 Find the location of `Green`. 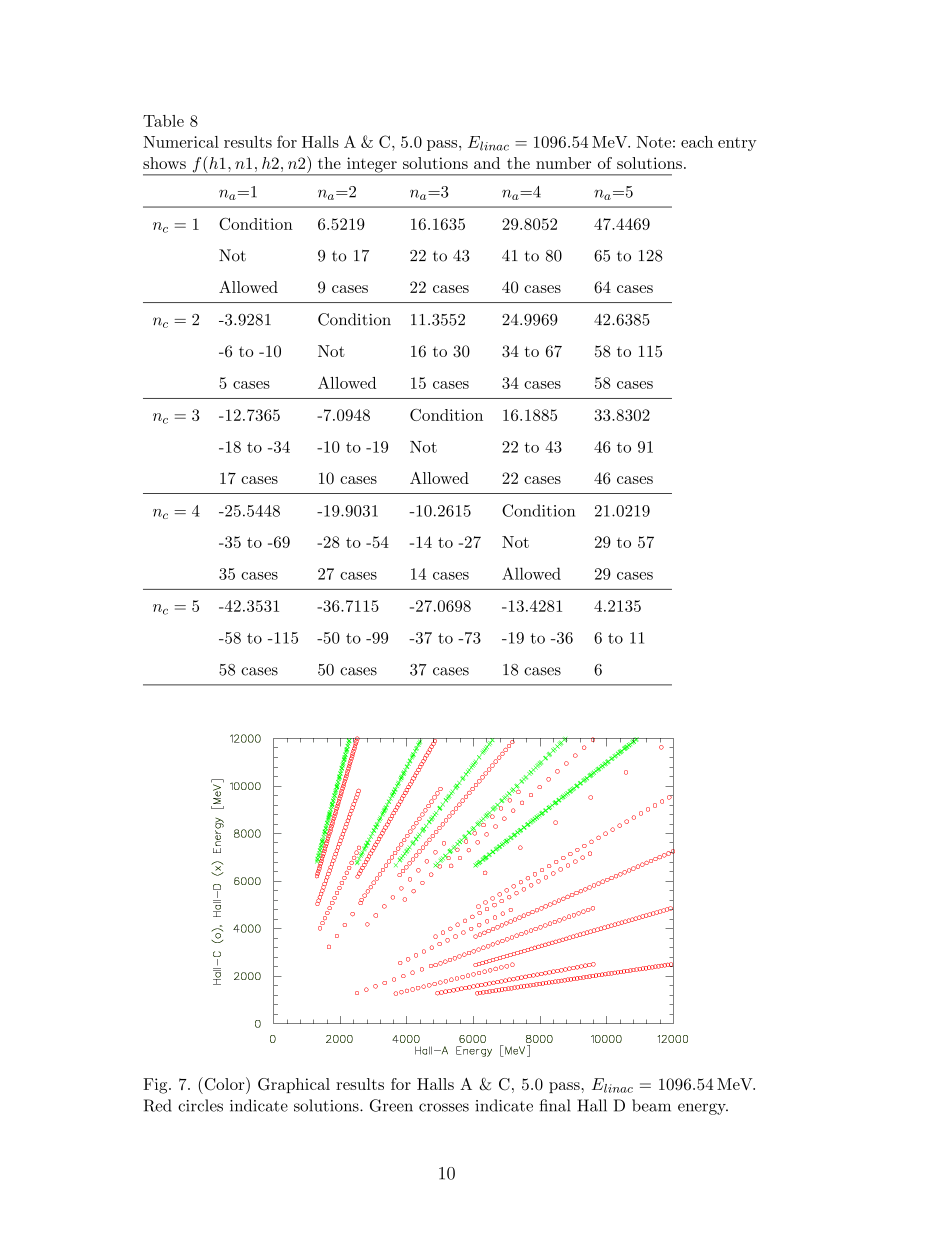

Green is located at coordinates (391, 1105).
